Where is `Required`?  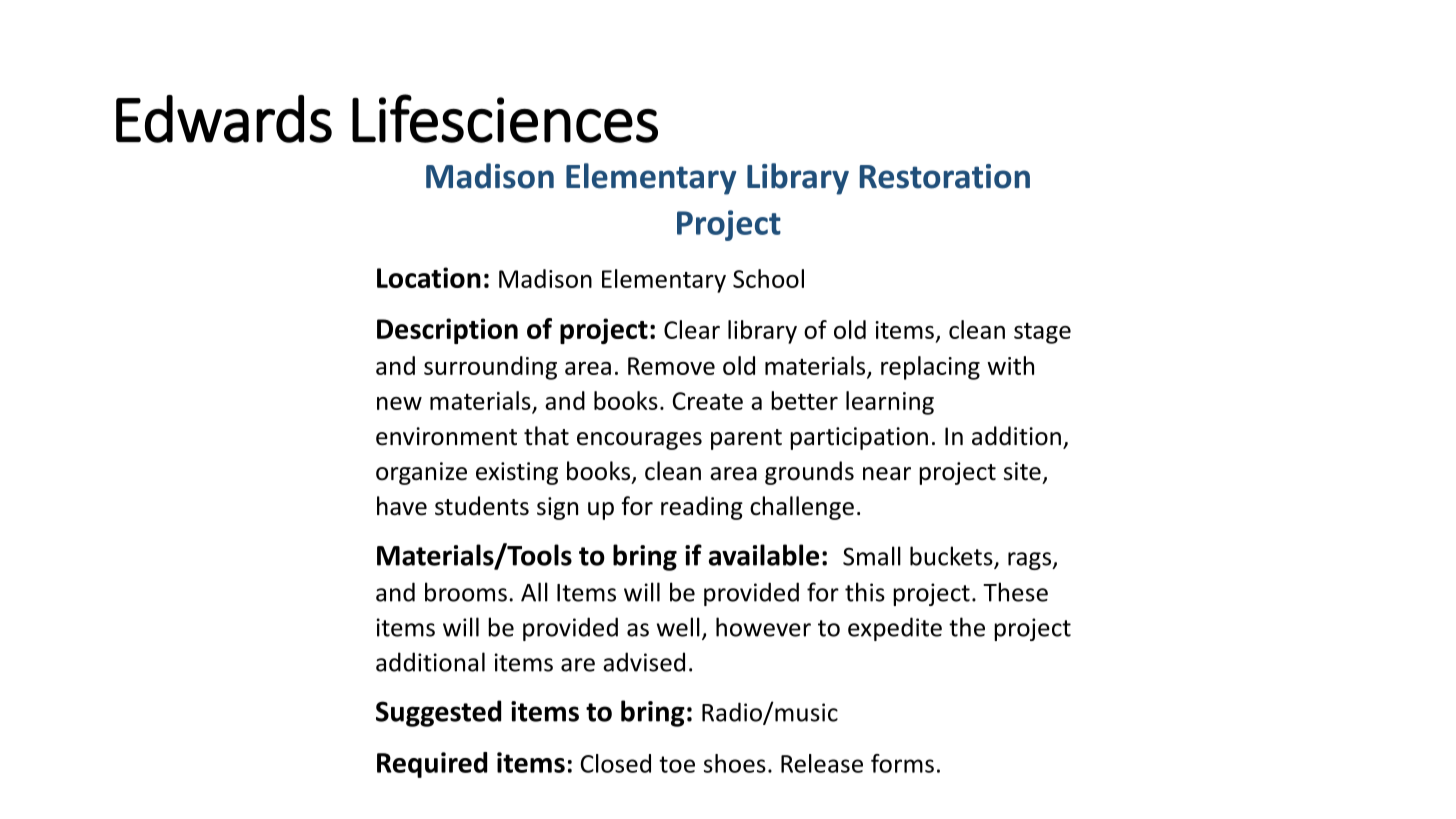 Required is located at coordinates (432, 765).
